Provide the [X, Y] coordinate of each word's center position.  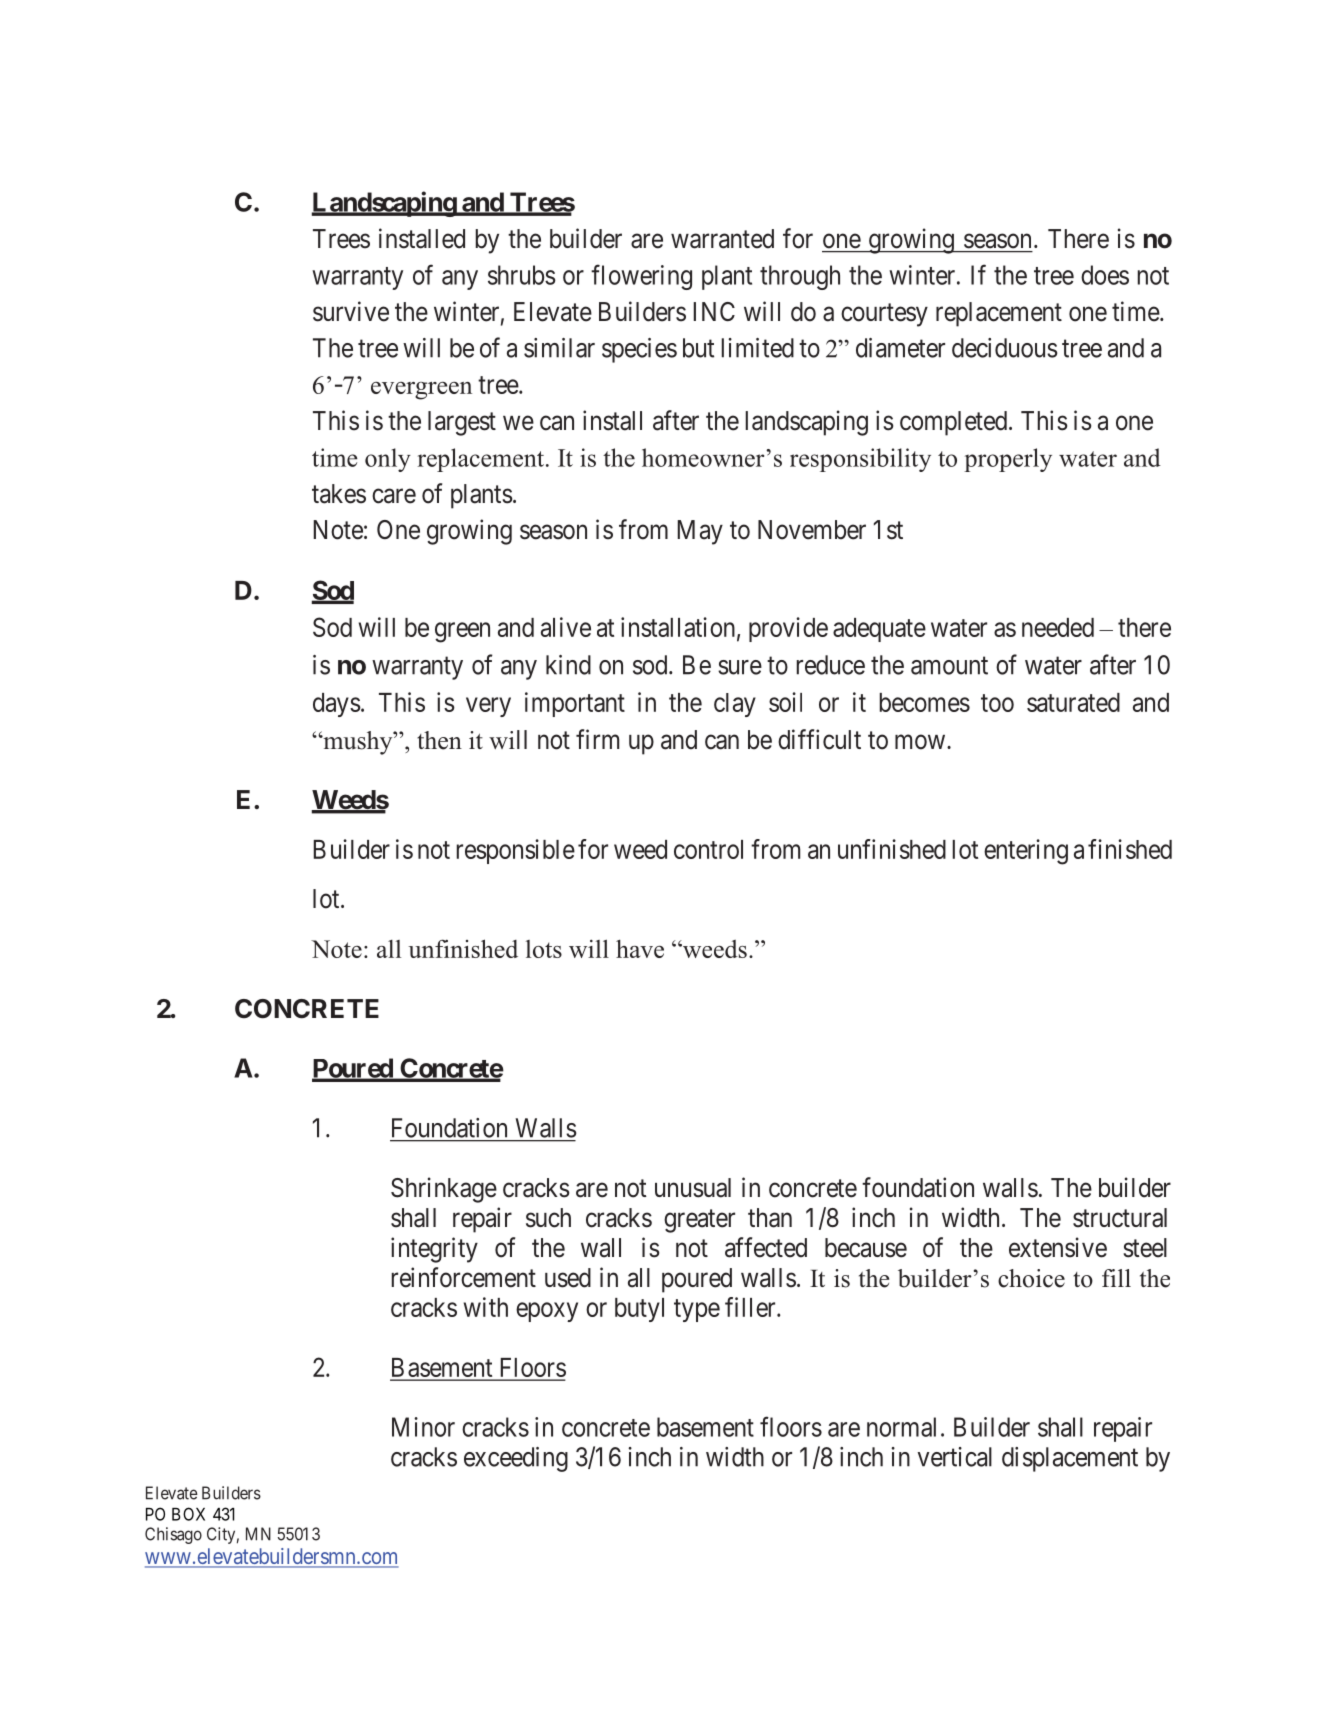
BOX [188, 1514]
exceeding [516, 1459]
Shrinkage [444, 1190]
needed [1058, 627]
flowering [641, 277]
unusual [693, 1188]
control [708, 849]
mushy [358, 743]
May [700, 532]
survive [351, 311]
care [394, 496]
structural [1120, 1218]
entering [1026, 852]
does [1105, 275]
